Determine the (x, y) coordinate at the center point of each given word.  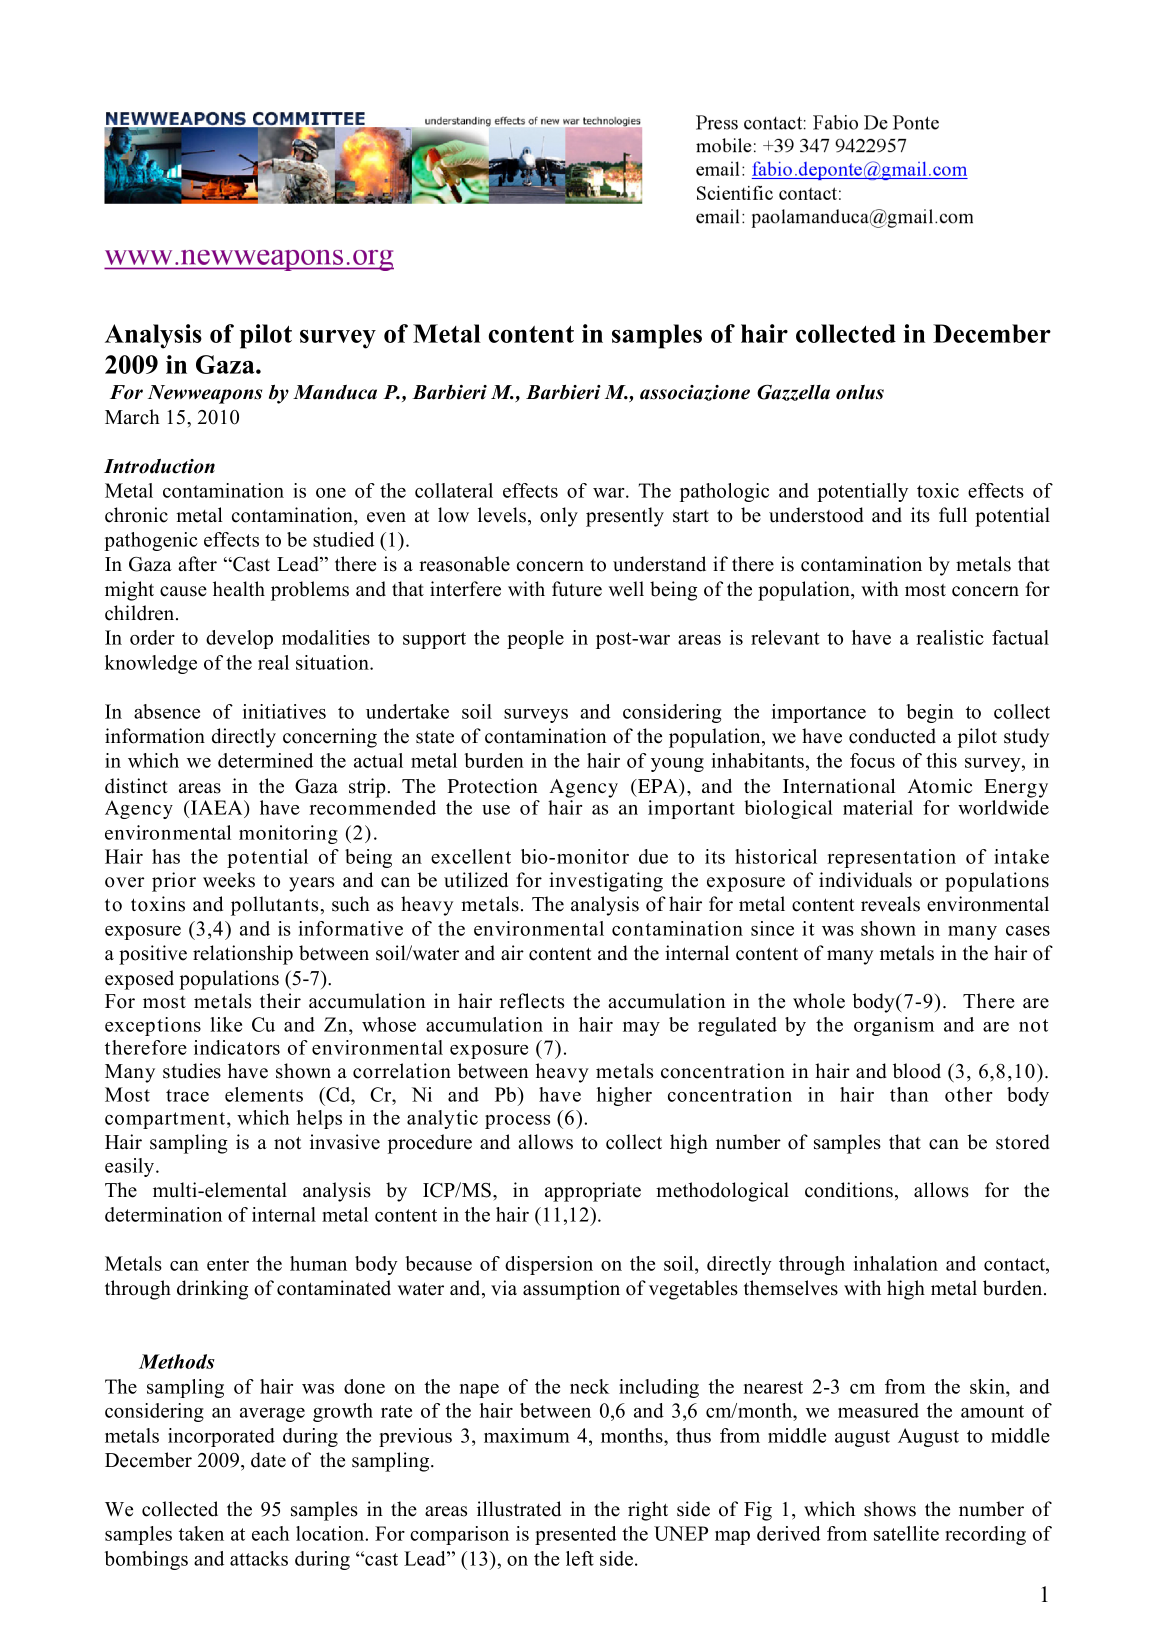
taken (201, 1533)
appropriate (593, 1192)
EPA (658, 787)
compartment (165, 1120)
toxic (938, 490)
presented (576, 1535)
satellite (906, 1533)
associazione (695, 393)
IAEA (217, 807)
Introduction (159, 466)
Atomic (940, 786)
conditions (849, 1190)
